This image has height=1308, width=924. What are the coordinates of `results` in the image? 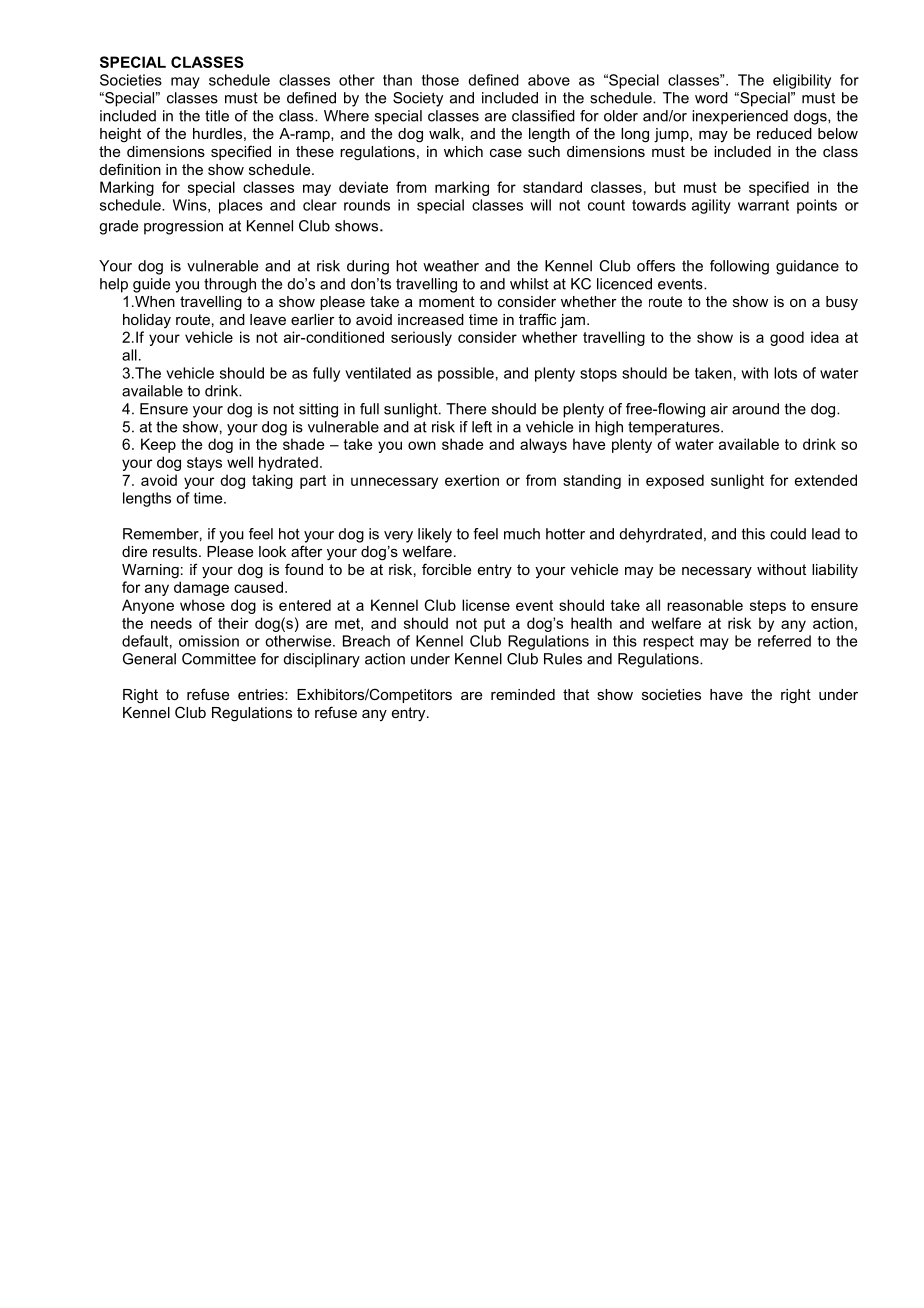 It's located at (176, 551).
